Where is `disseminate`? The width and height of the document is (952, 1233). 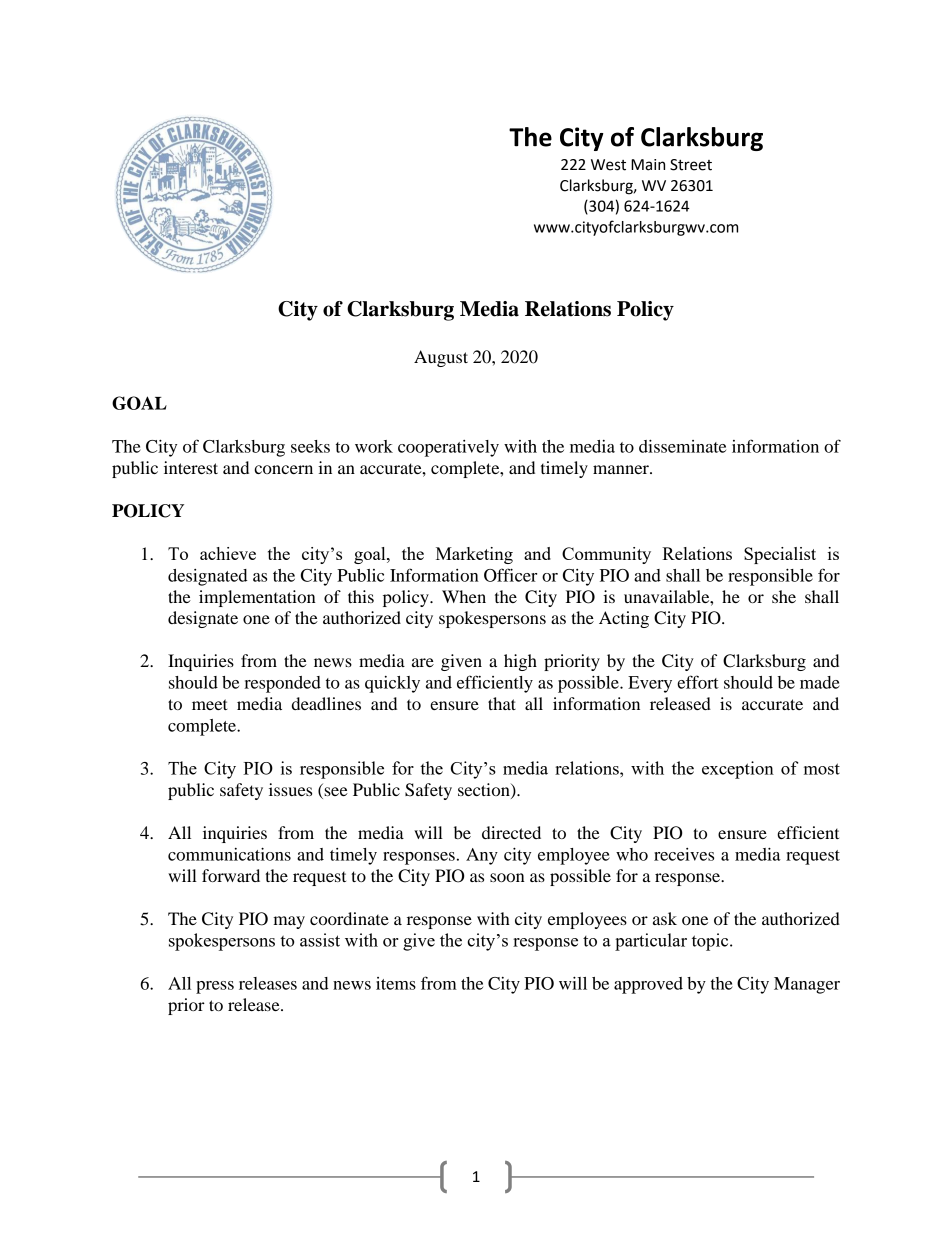 disseminate is located at coordinates (682, 446).
